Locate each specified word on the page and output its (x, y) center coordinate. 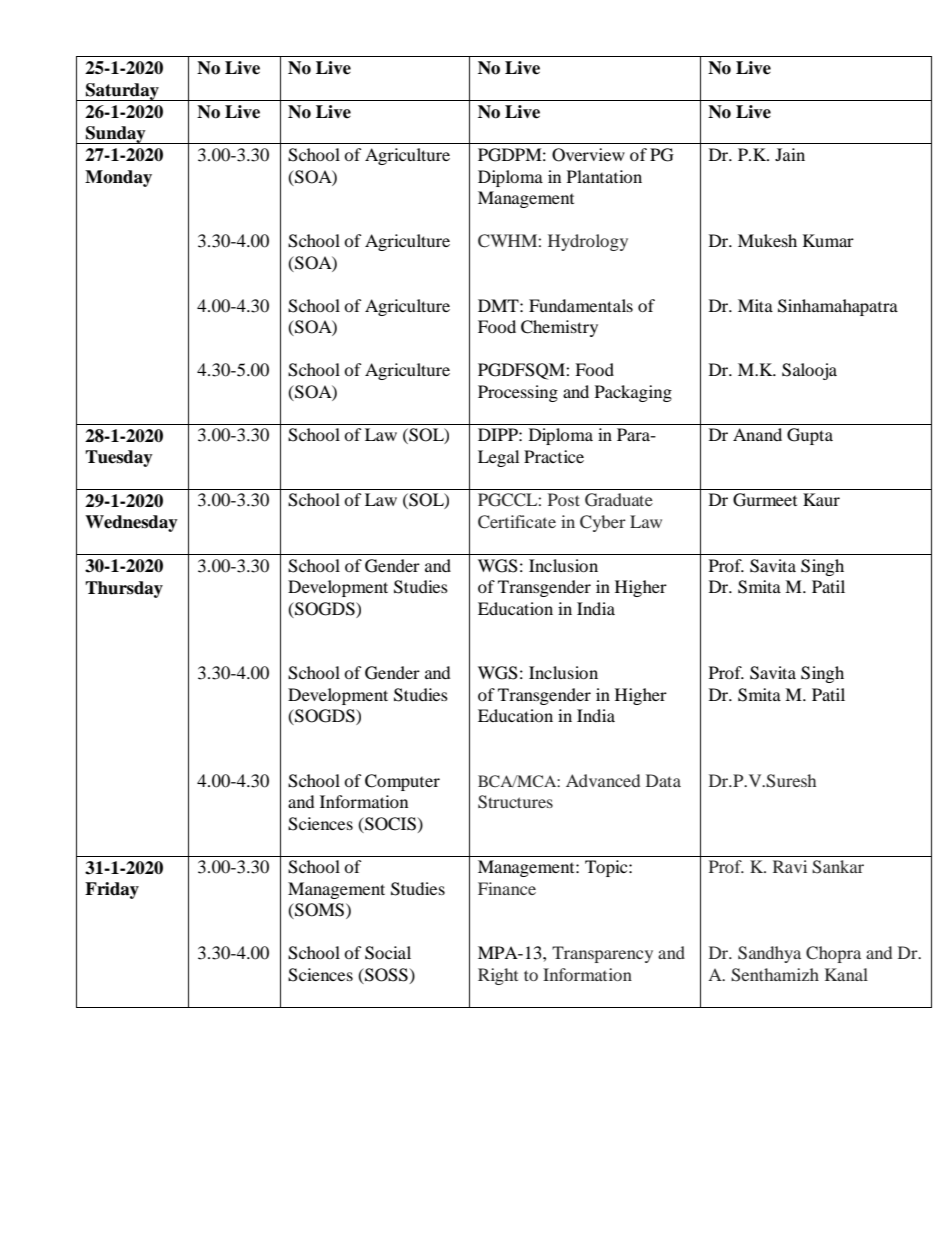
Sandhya (769, 954)
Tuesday (119, 458)
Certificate (517, 522)
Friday (112, 890)
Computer (402, 782)
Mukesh (767, 240)
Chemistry (559, 328)
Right (498, 976)
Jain (790, 154)
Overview (588, 155)
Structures (515, 802)
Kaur (821, 499)
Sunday (116, 135)
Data (663, 780)
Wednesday (131, 523)
